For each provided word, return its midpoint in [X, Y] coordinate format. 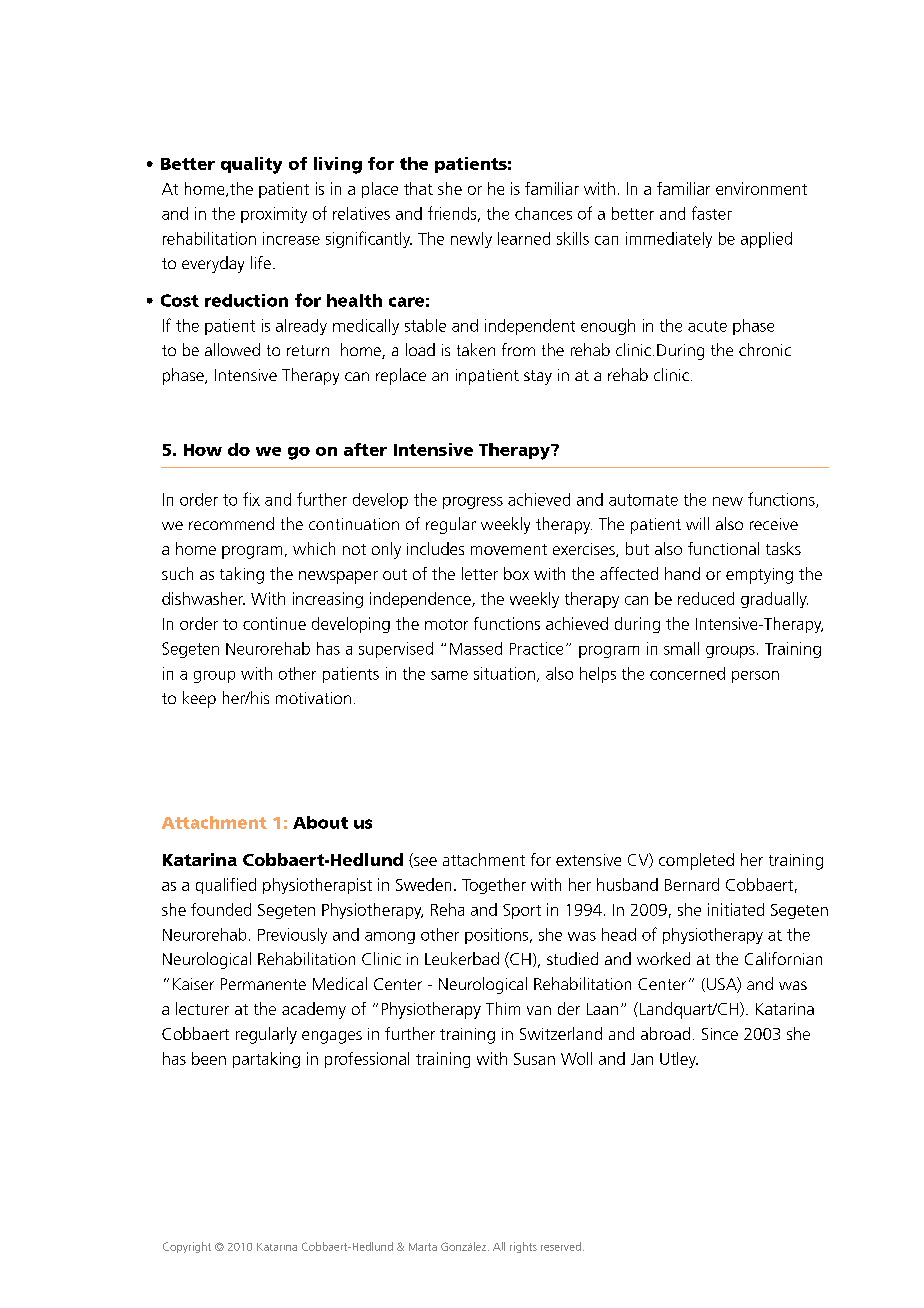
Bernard [692, 884]
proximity [274, 215]
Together [494, 886]
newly [471, 240]
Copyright [187, 1247]
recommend [231, 523]
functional [723, 548]
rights [523, 1247]
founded [221, 909]
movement [509, 549]
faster [712, 213]
